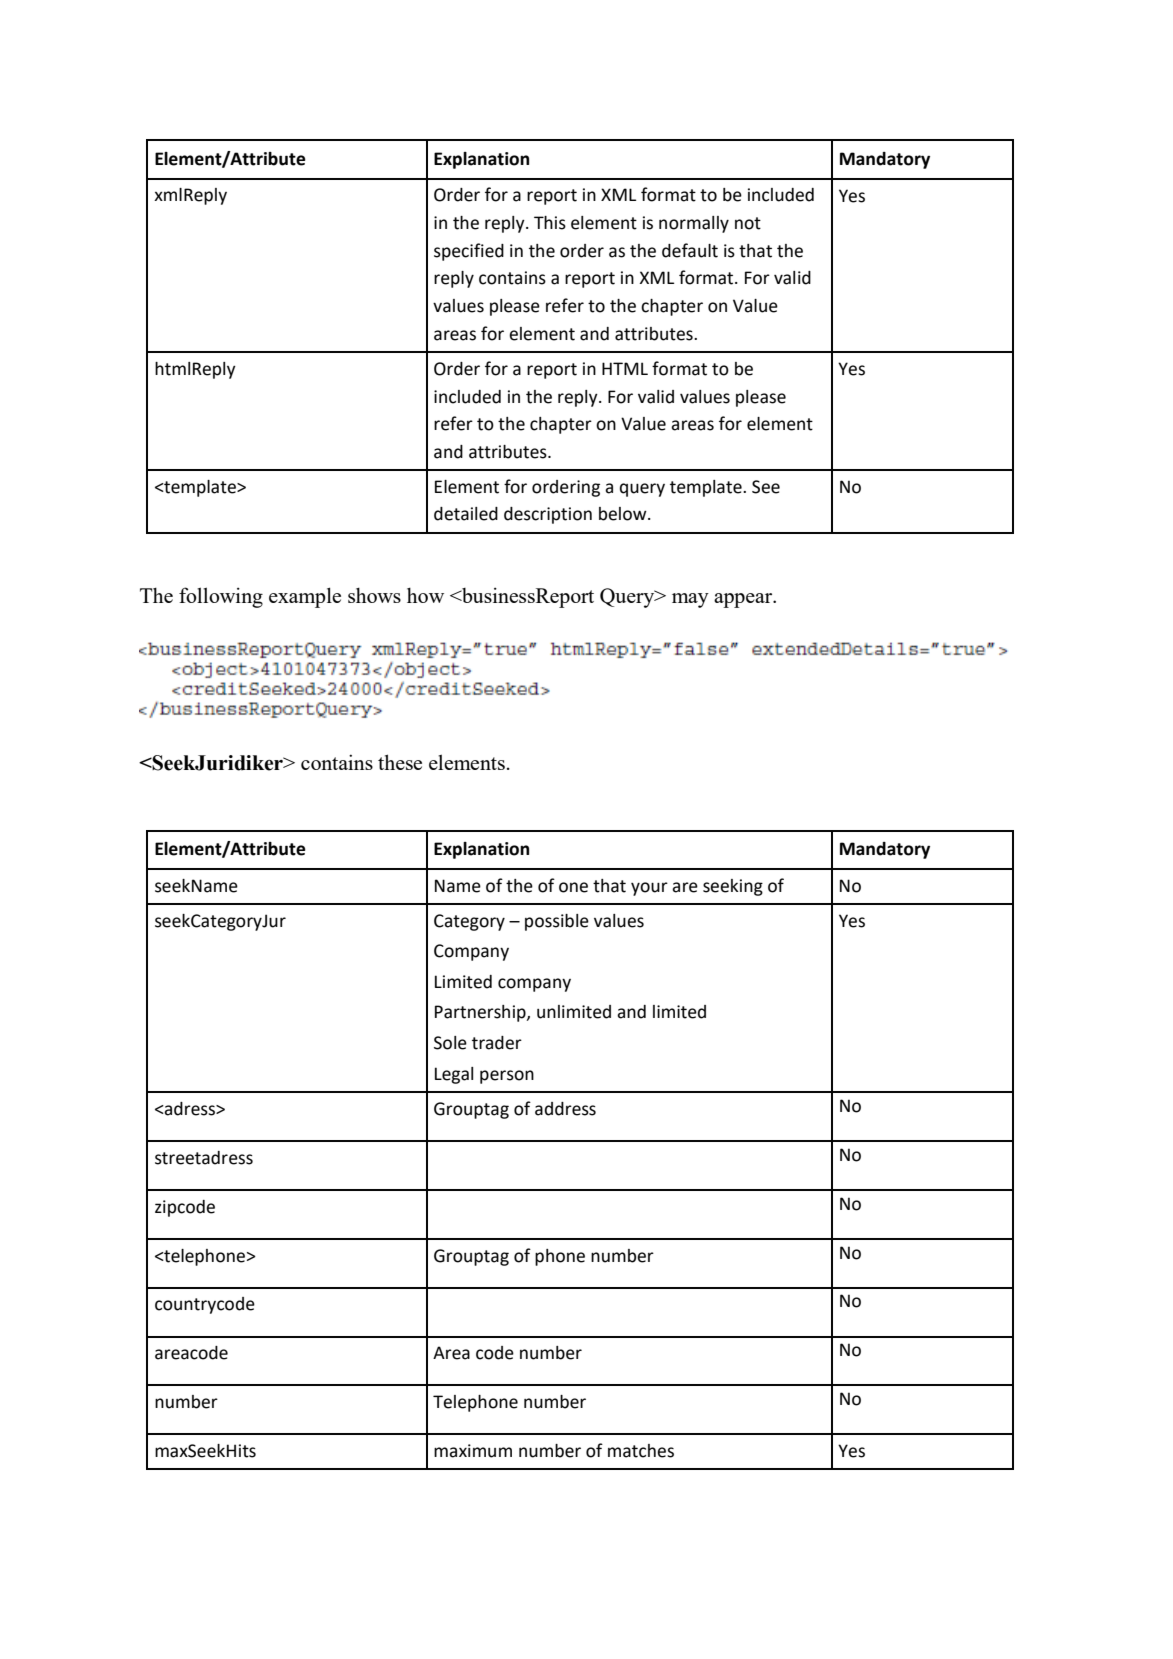  What do you see at coordinates (469, 252) in the screenshot?
I see `specified` at bounding box center [469, 252].
